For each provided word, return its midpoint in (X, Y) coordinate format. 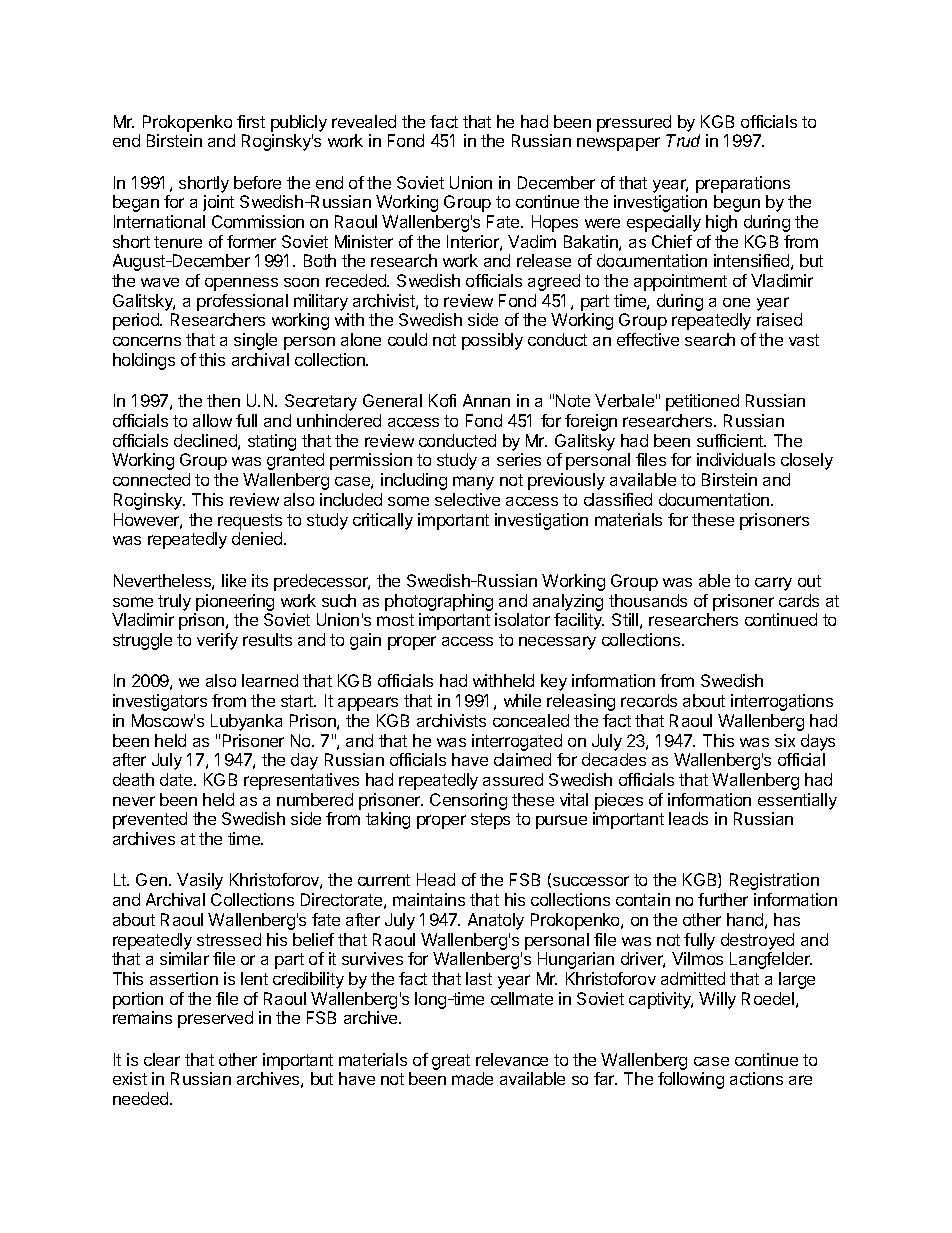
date (177, 779)
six (785, 740)
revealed (364, 121)
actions (756, 1078)
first (251, 121)
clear (162, 1059)
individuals (736, 459)
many (473, 483)
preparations (743, 184)
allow (212, 420)
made (472, 1078)
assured (513, 779)
